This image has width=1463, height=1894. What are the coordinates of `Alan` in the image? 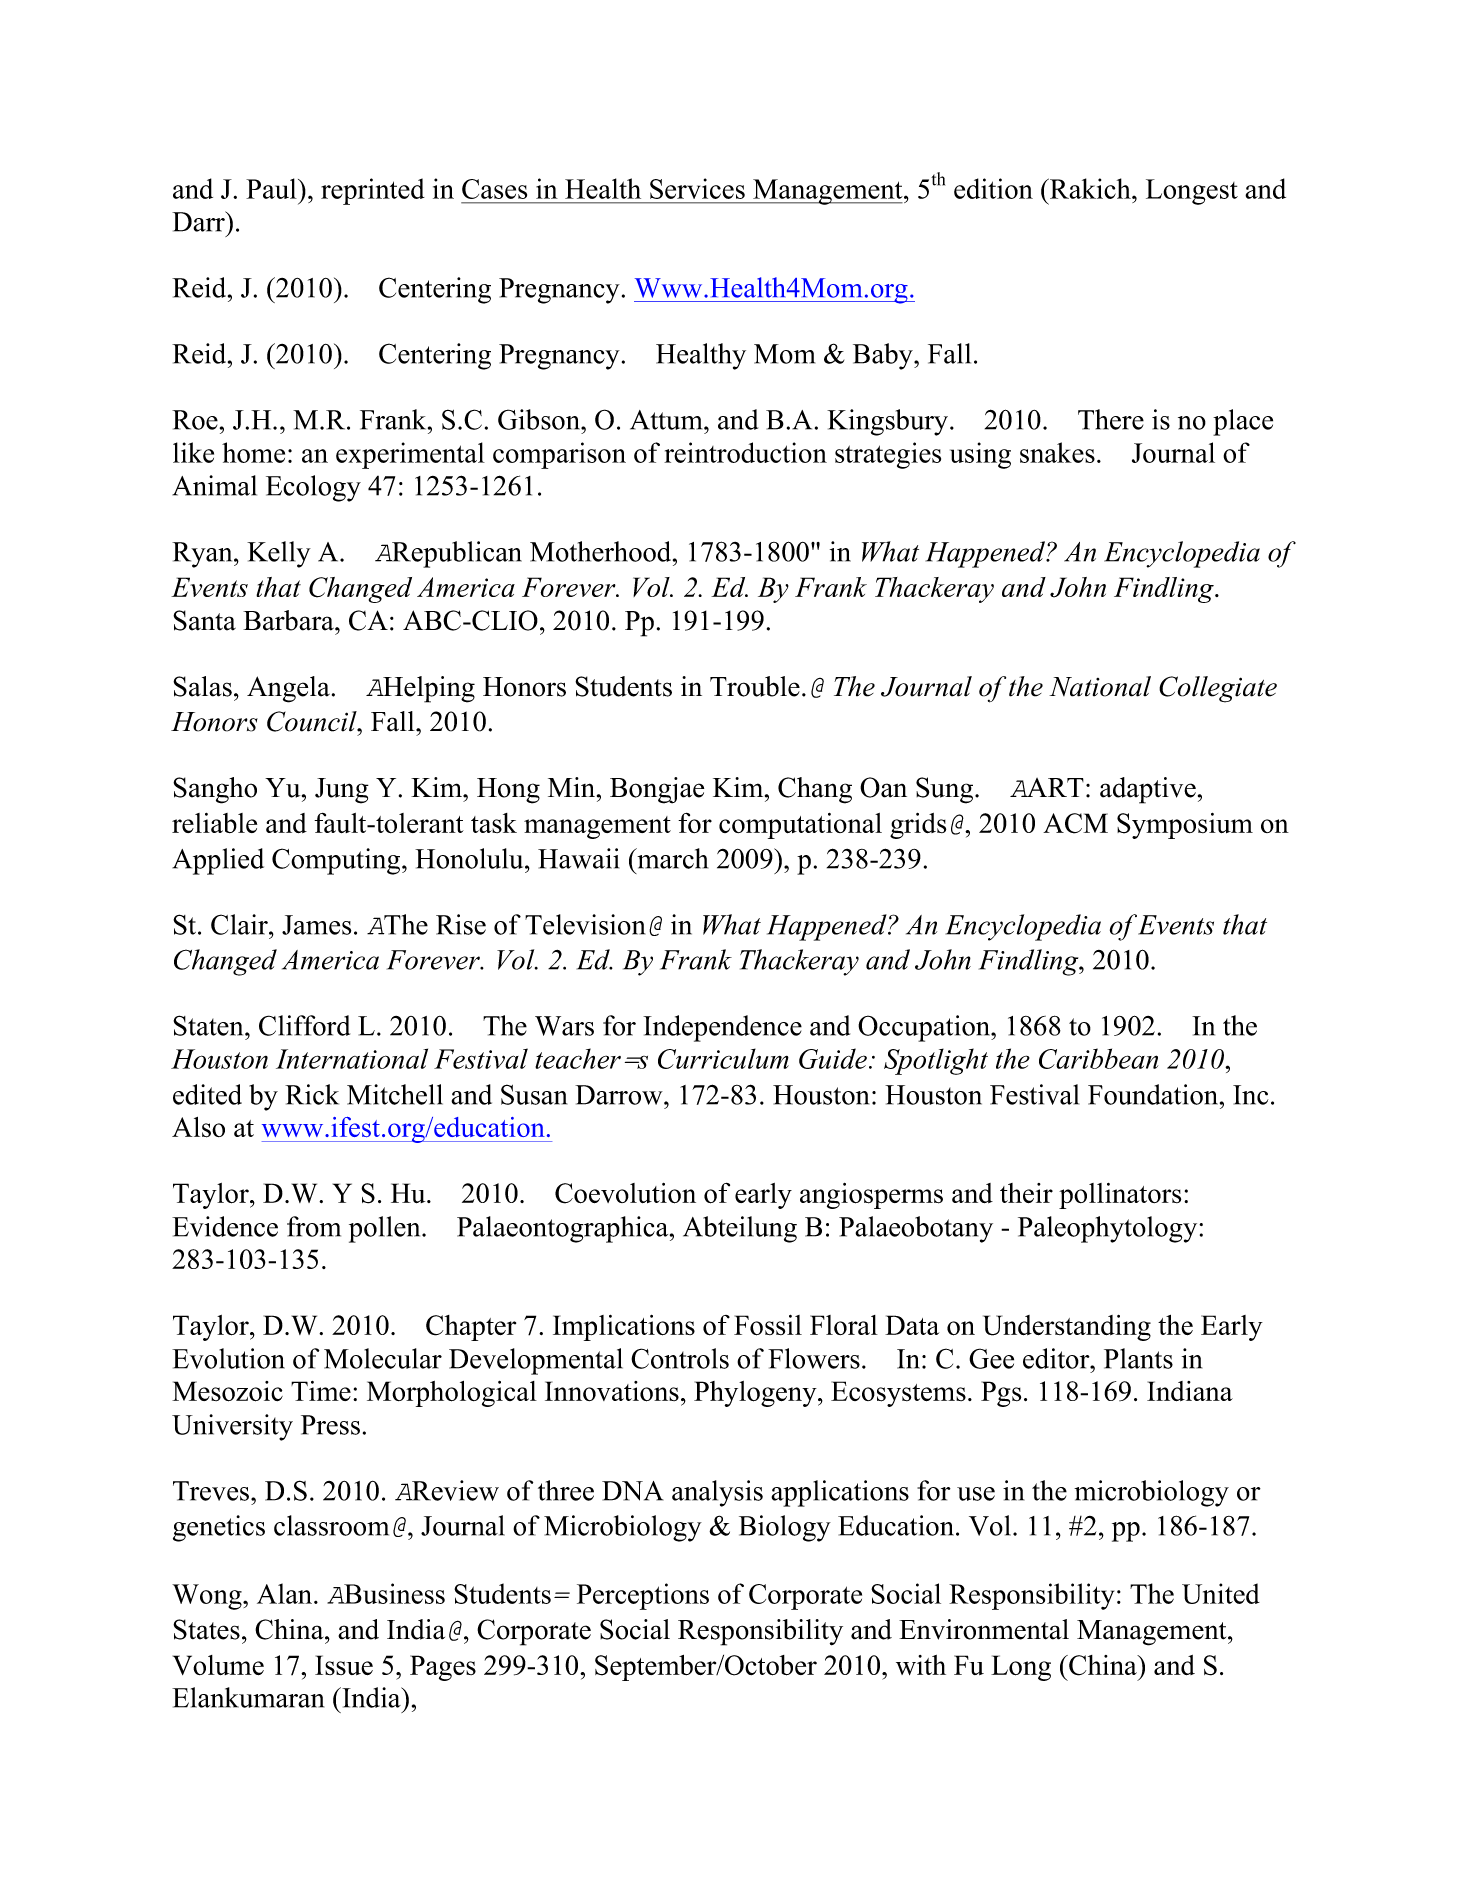 It's located at (286, 1593).
